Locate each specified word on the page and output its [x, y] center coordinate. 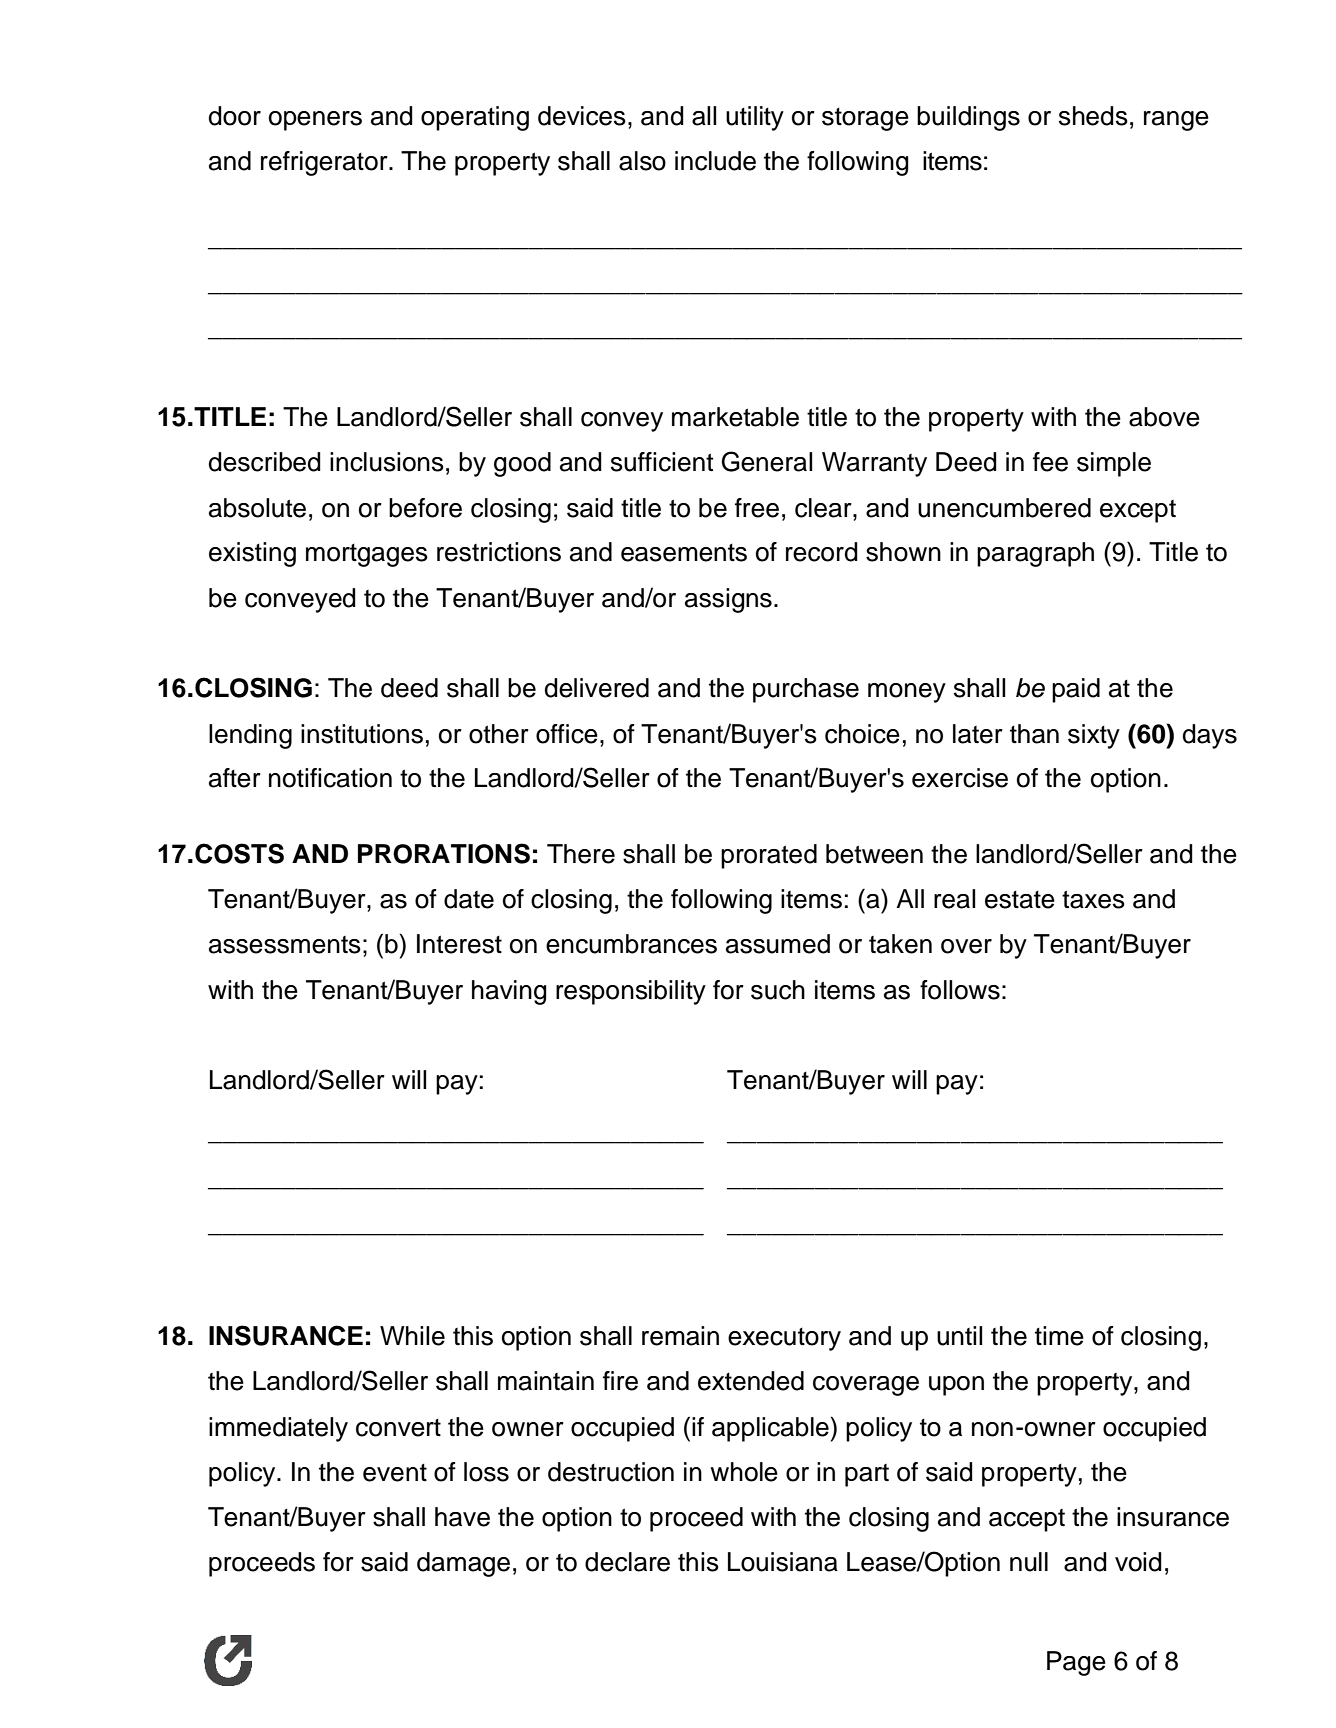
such [778, 990]
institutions [362, 734]
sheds [1093, 116]
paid [1076, 690]
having [509, 992]
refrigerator [325, 163]
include [715, 161]
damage [463, 1564]
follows [960, 990]
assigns [728, 600]
